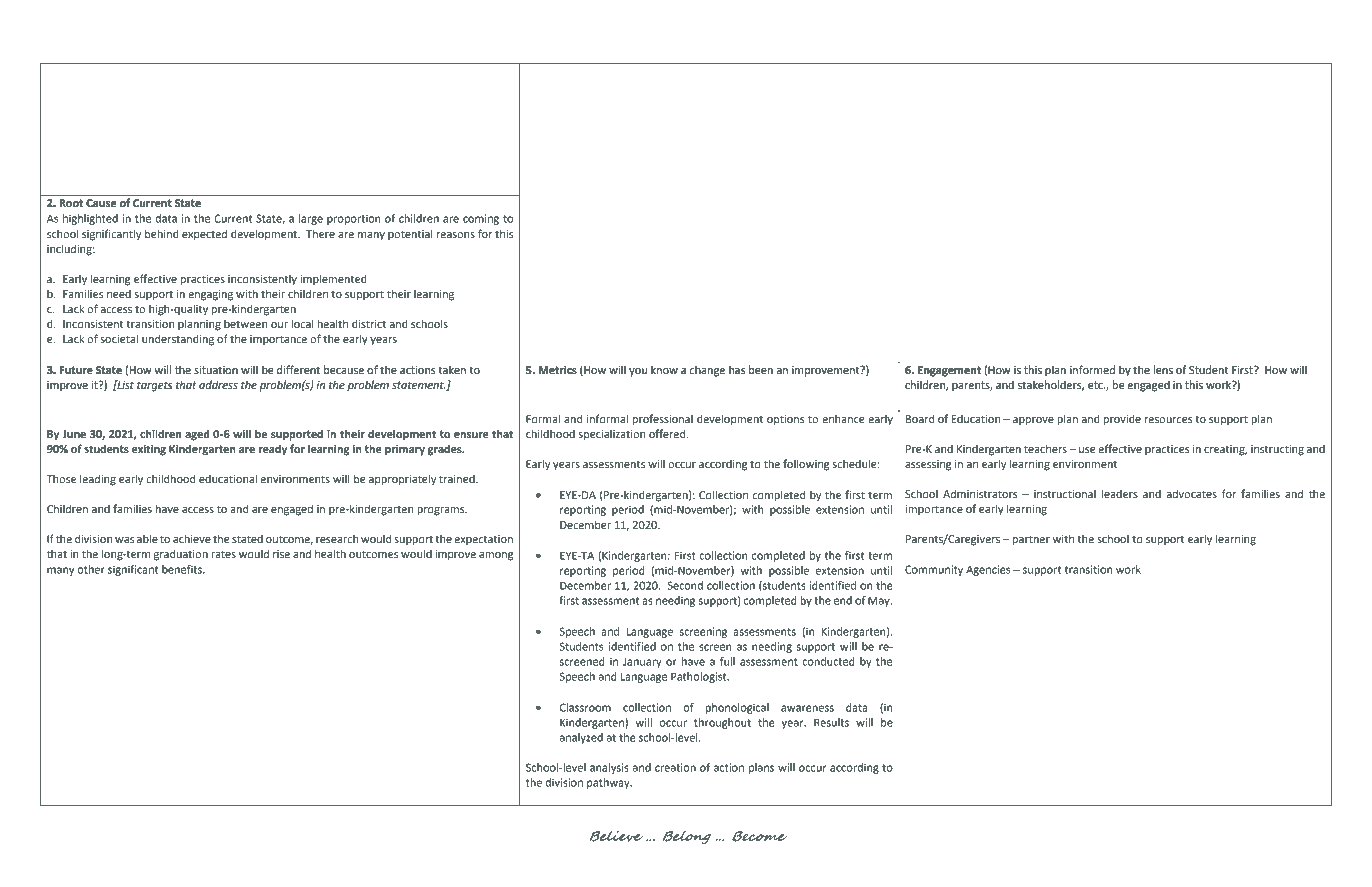 The image size is (1372, 887). Describe the element at coordinates (675, 767) in the document. I see `creation` at that location.
